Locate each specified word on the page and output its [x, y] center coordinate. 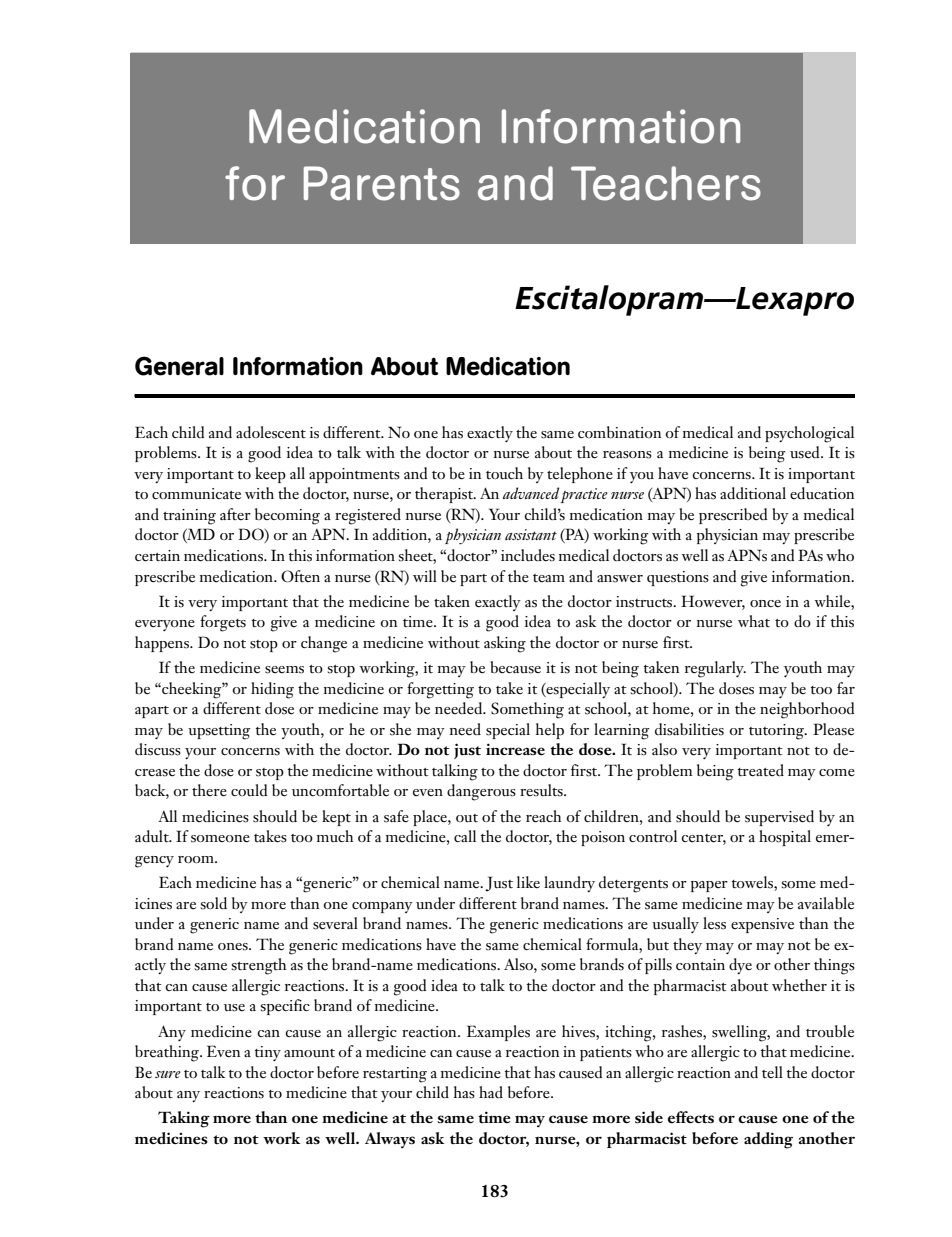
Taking [184, 1119]
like [528, 882]
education [822, 493]
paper [709, 886]
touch [504, 473]
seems [284, 670]
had [491, 1092]
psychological [809, 434]
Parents [382, 183]
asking [505, 644]
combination [619, 432]
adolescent [271, 432]
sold [213, 903]
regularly [715, 669]
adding [768, 1140]
